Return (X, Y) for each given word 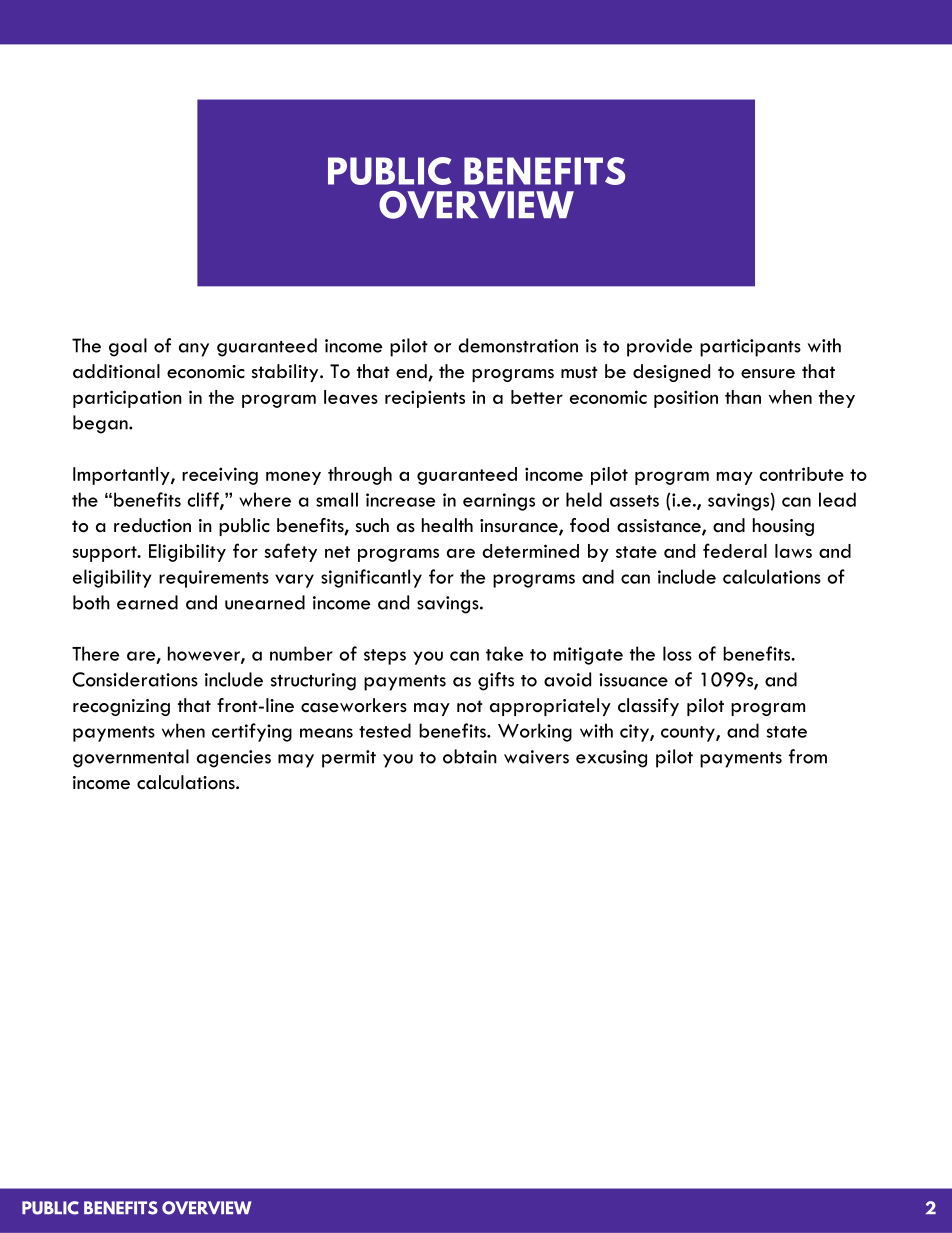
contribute (801, 474)
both (91, 602)
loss (677, 653)
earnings (499, 502)
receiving (220, 476)
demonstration (518, 345)
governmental (131, 758)
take (504, 653)
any (194, 350)
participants (750, 348)
